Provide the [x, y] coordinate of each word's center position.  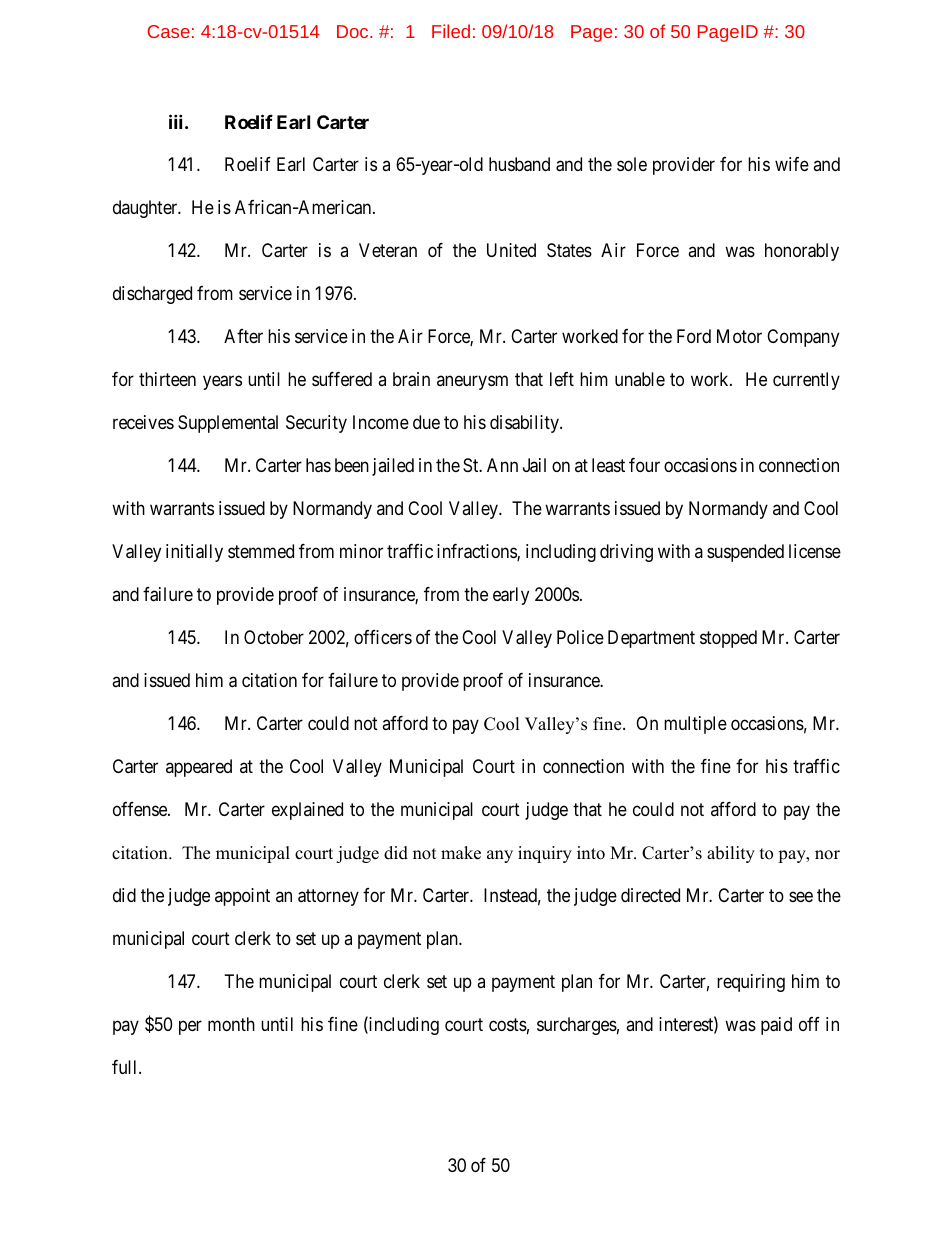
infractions [477, 552]
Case [169, 31]
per [190, 1027]
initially [194, 553]
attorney [328, 897]
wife [792, 164]
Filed [451, 31]
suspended [745, 553]
